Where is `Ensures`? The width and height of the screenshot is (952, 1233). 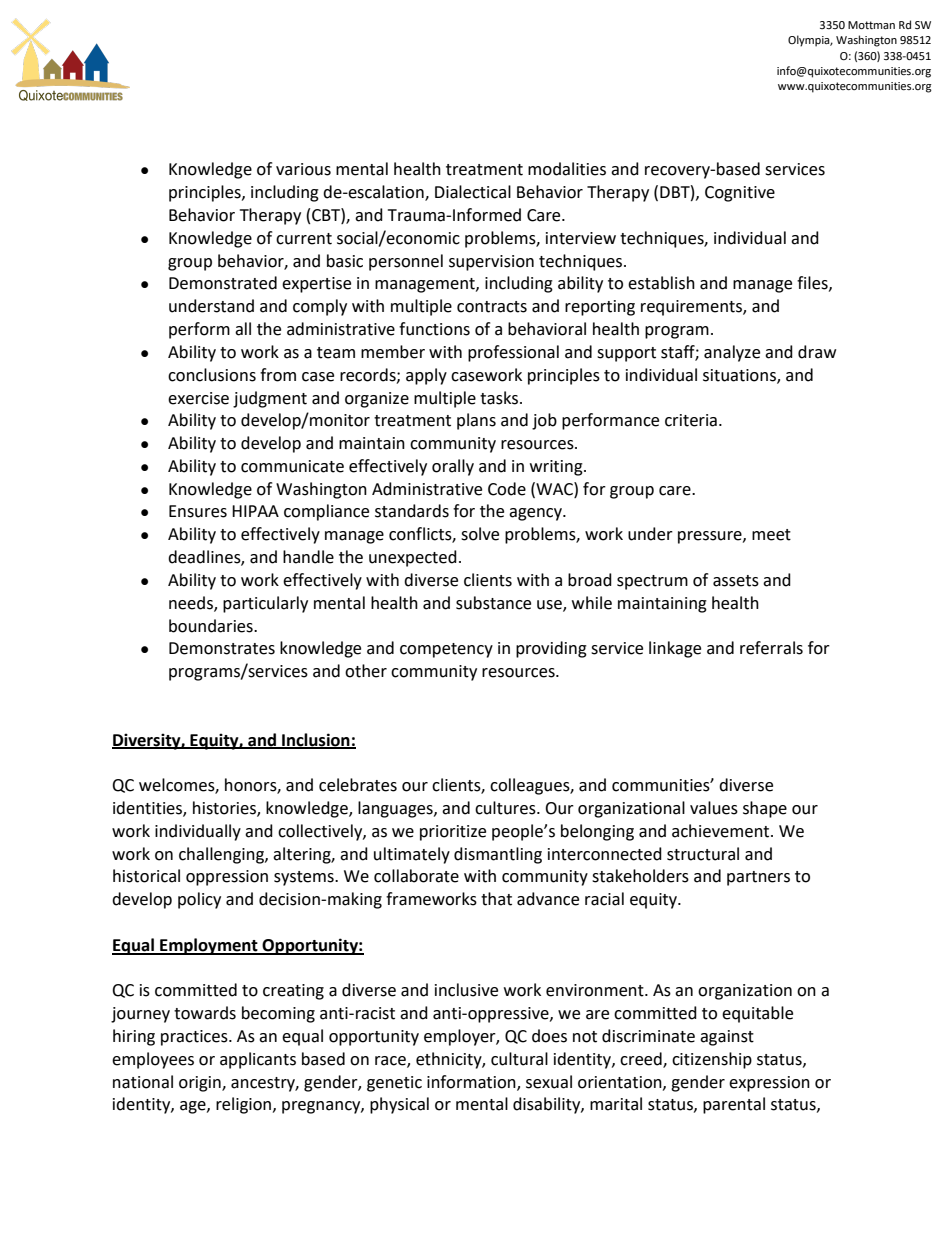 Ensures is located at coordinates (198, 511).
